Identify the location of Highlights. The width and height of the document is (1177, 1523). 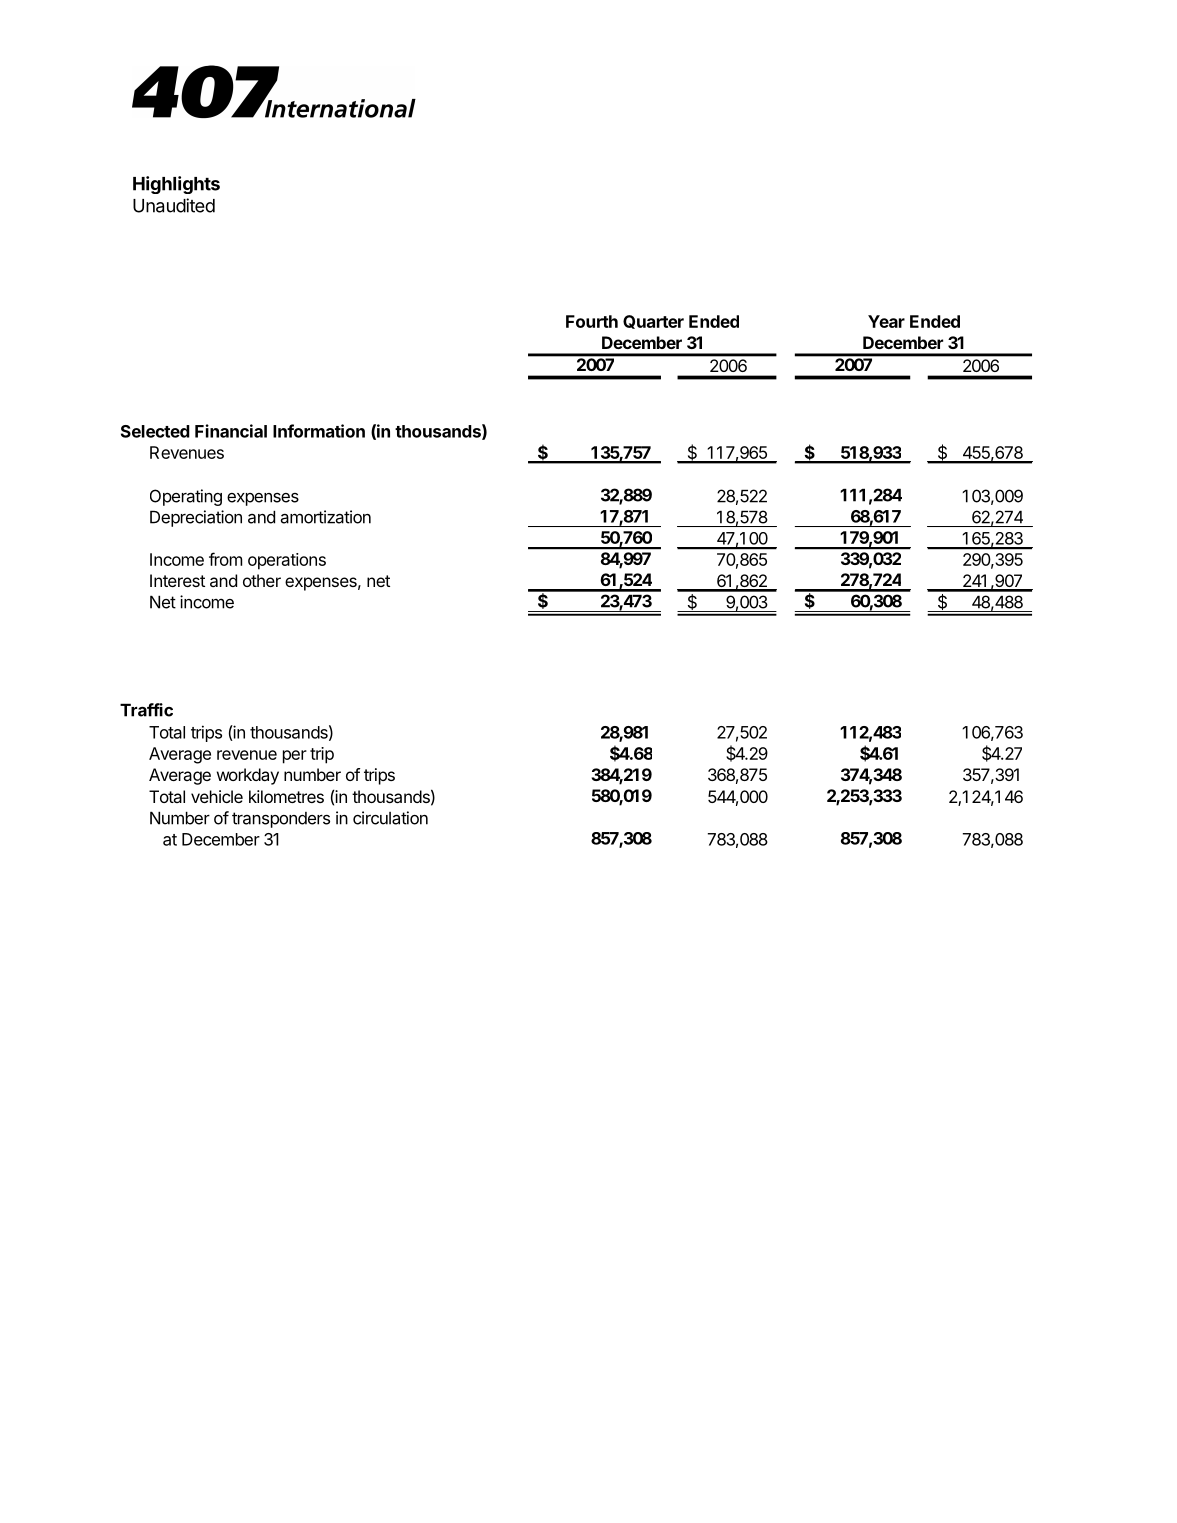
(176, 185).
